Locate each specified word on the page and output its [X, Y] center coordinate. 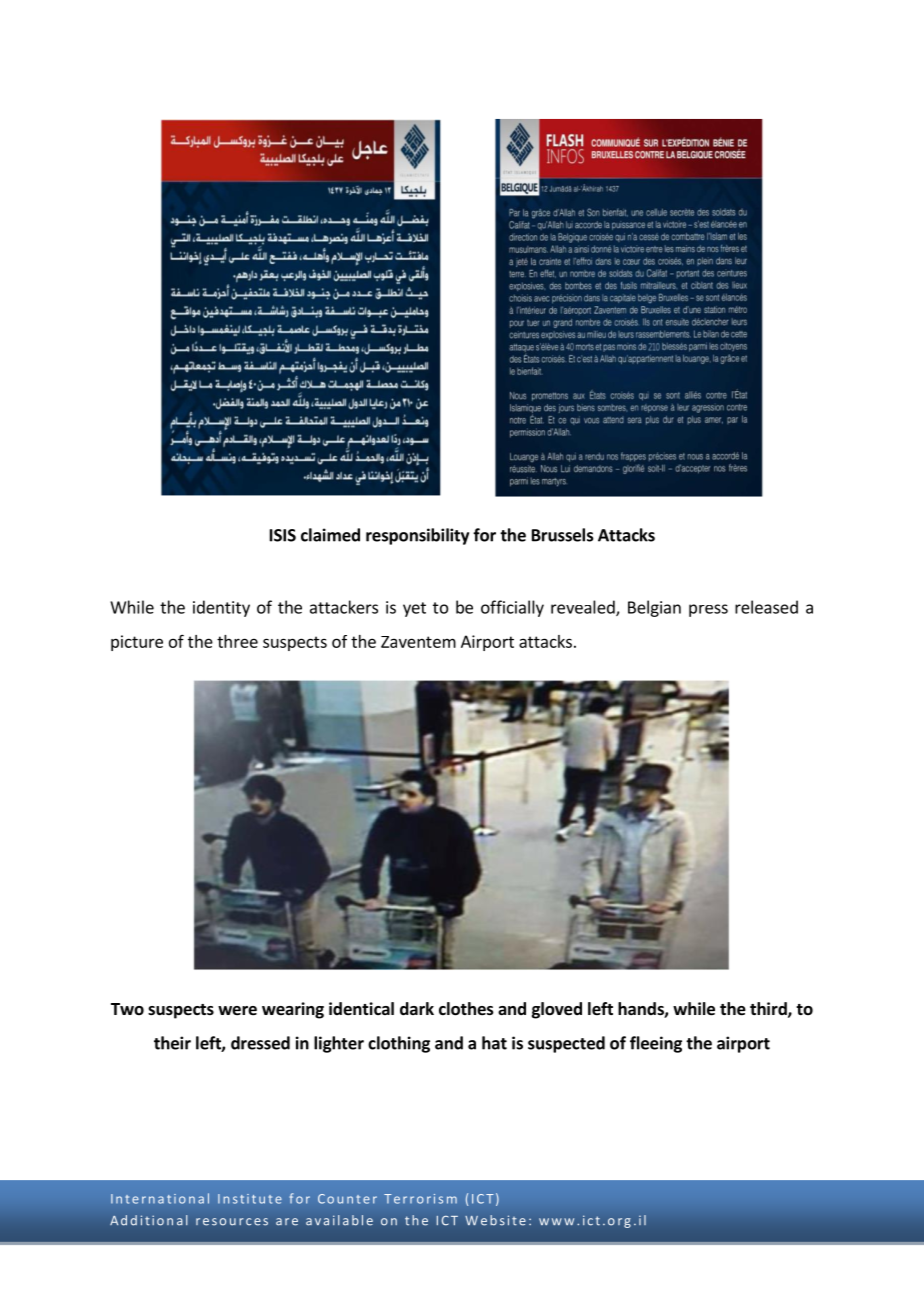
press [708, 610]
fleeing [656, 1044]
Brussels [563, 535]
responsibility [417, 536]
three [237, 641]
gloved [557, 1010]
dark [417, 1008]
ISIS [283, 535]
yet [414, 609]
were [237, 1011]
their [172, 1043]
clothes [466, 1009]
